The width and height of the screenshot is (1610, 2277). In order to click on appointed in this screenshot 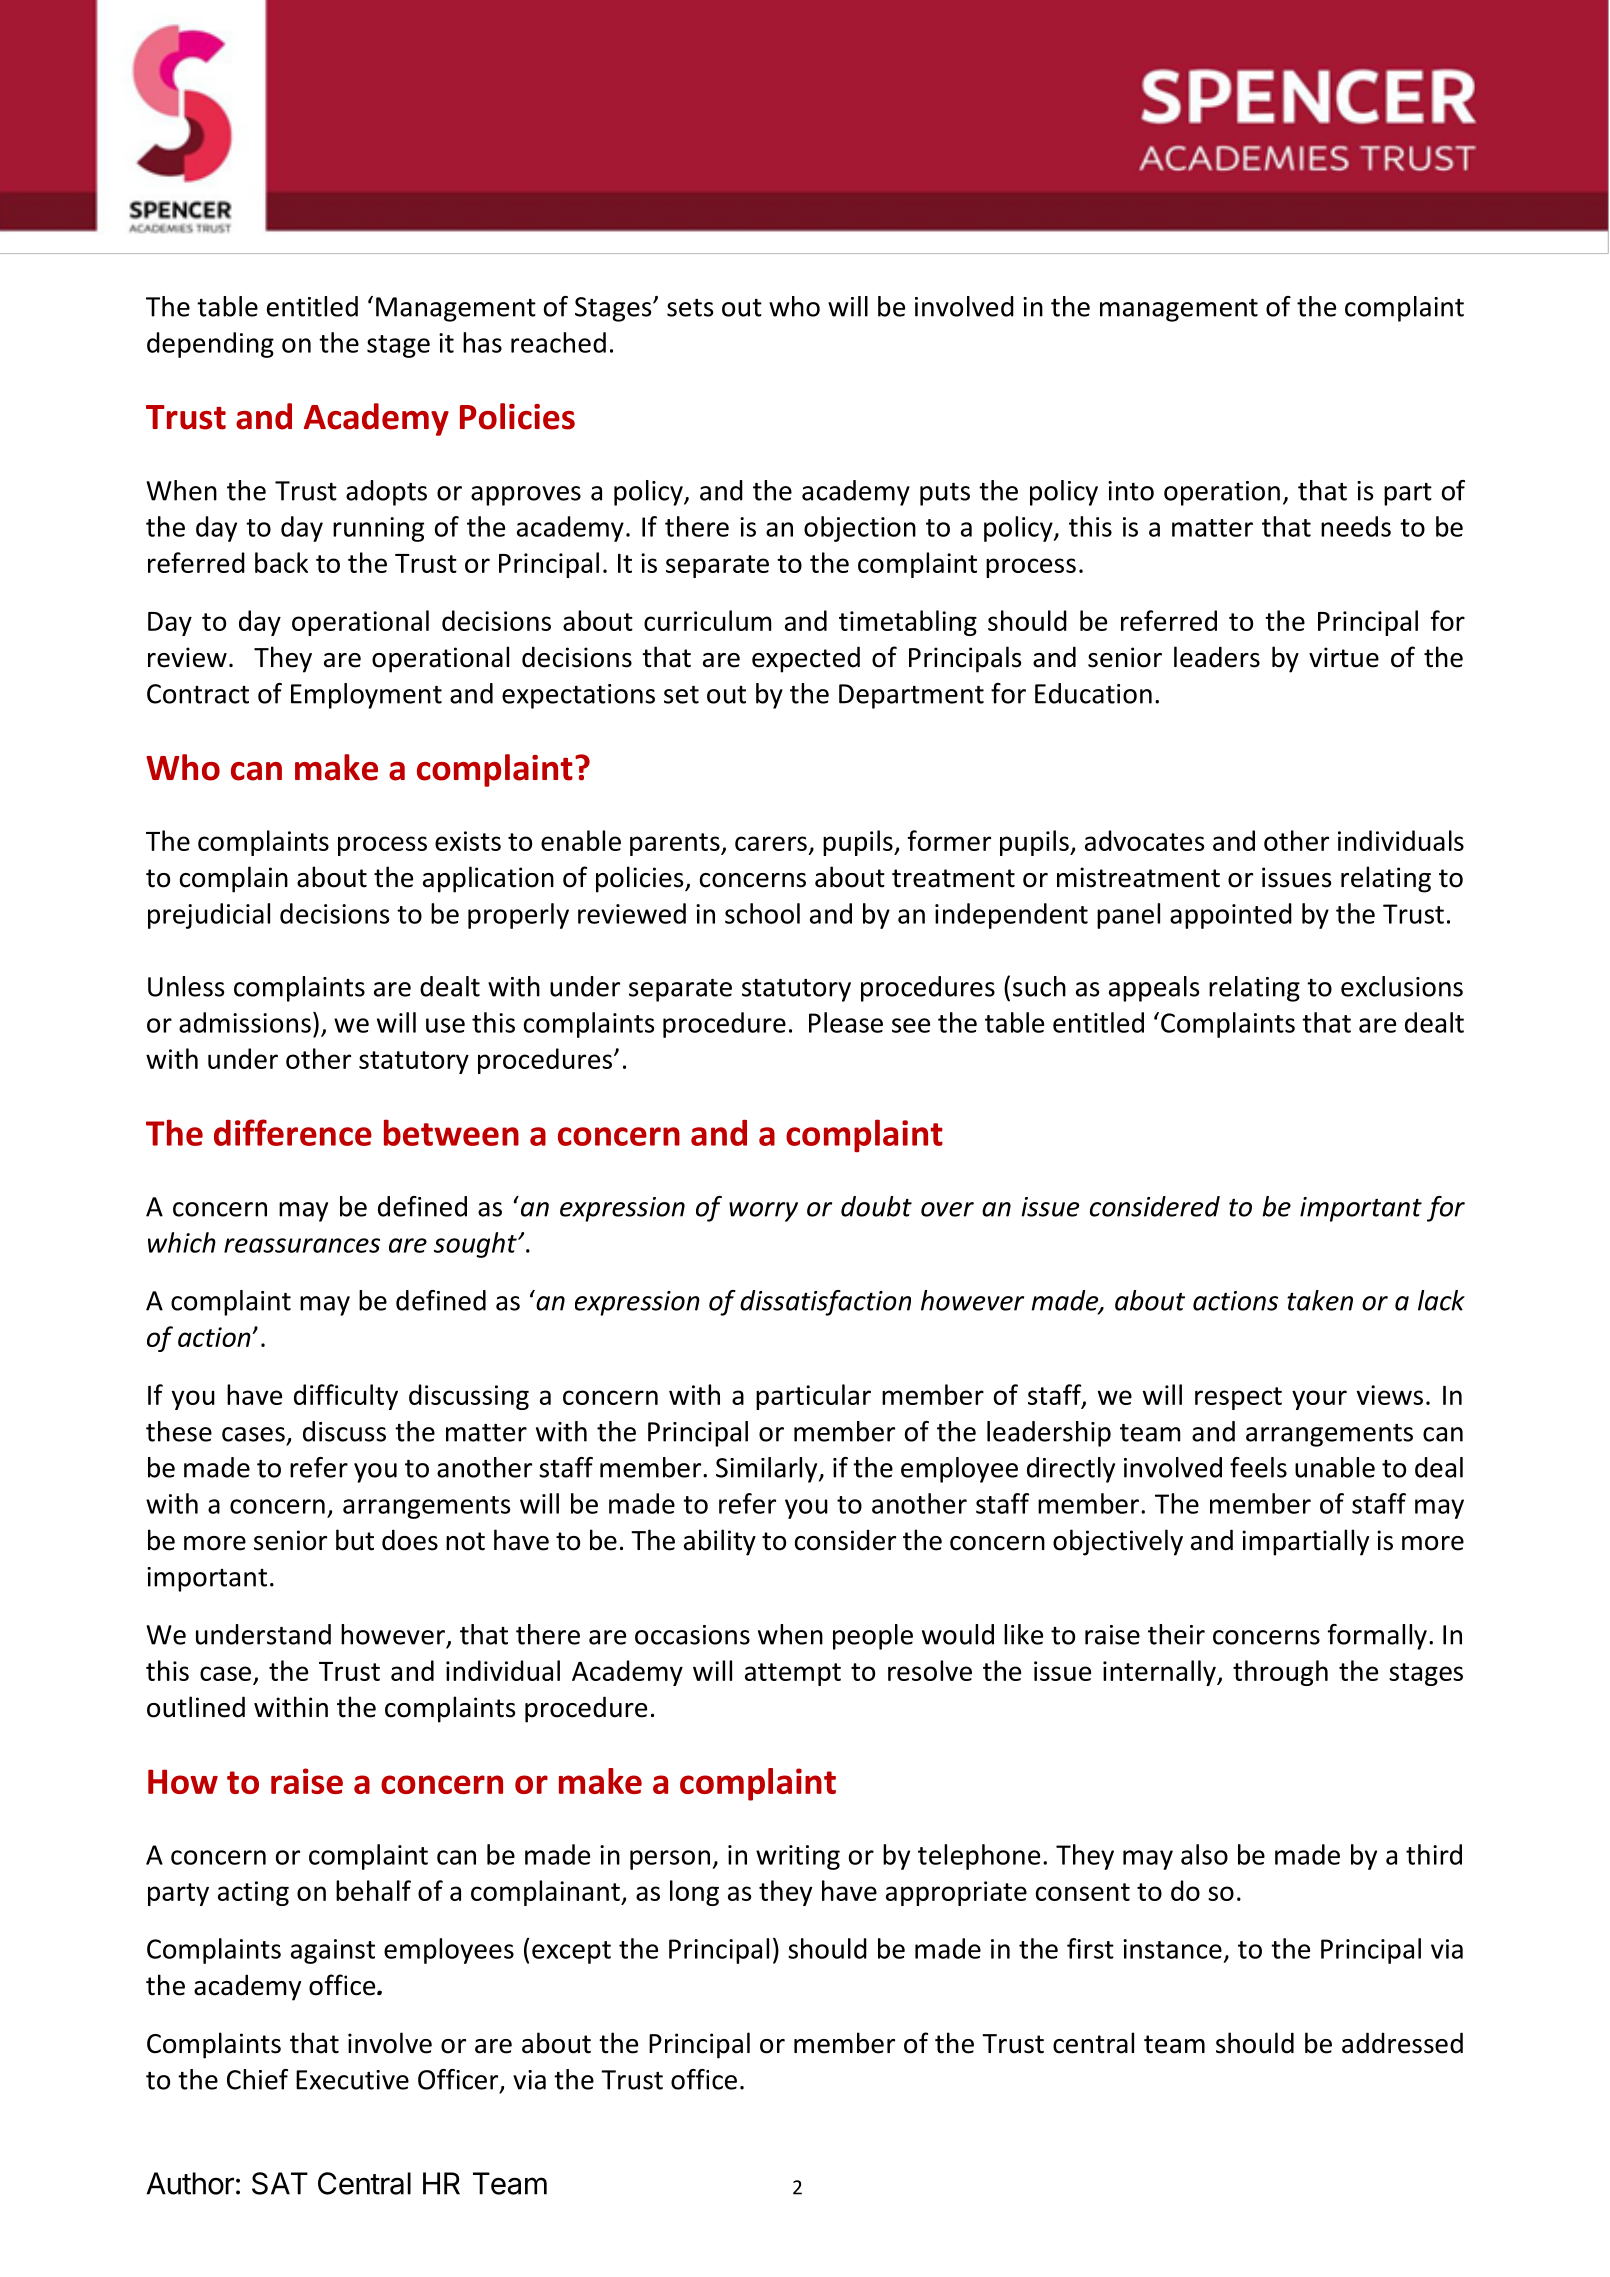, I will do `click(1231, 916)`.
